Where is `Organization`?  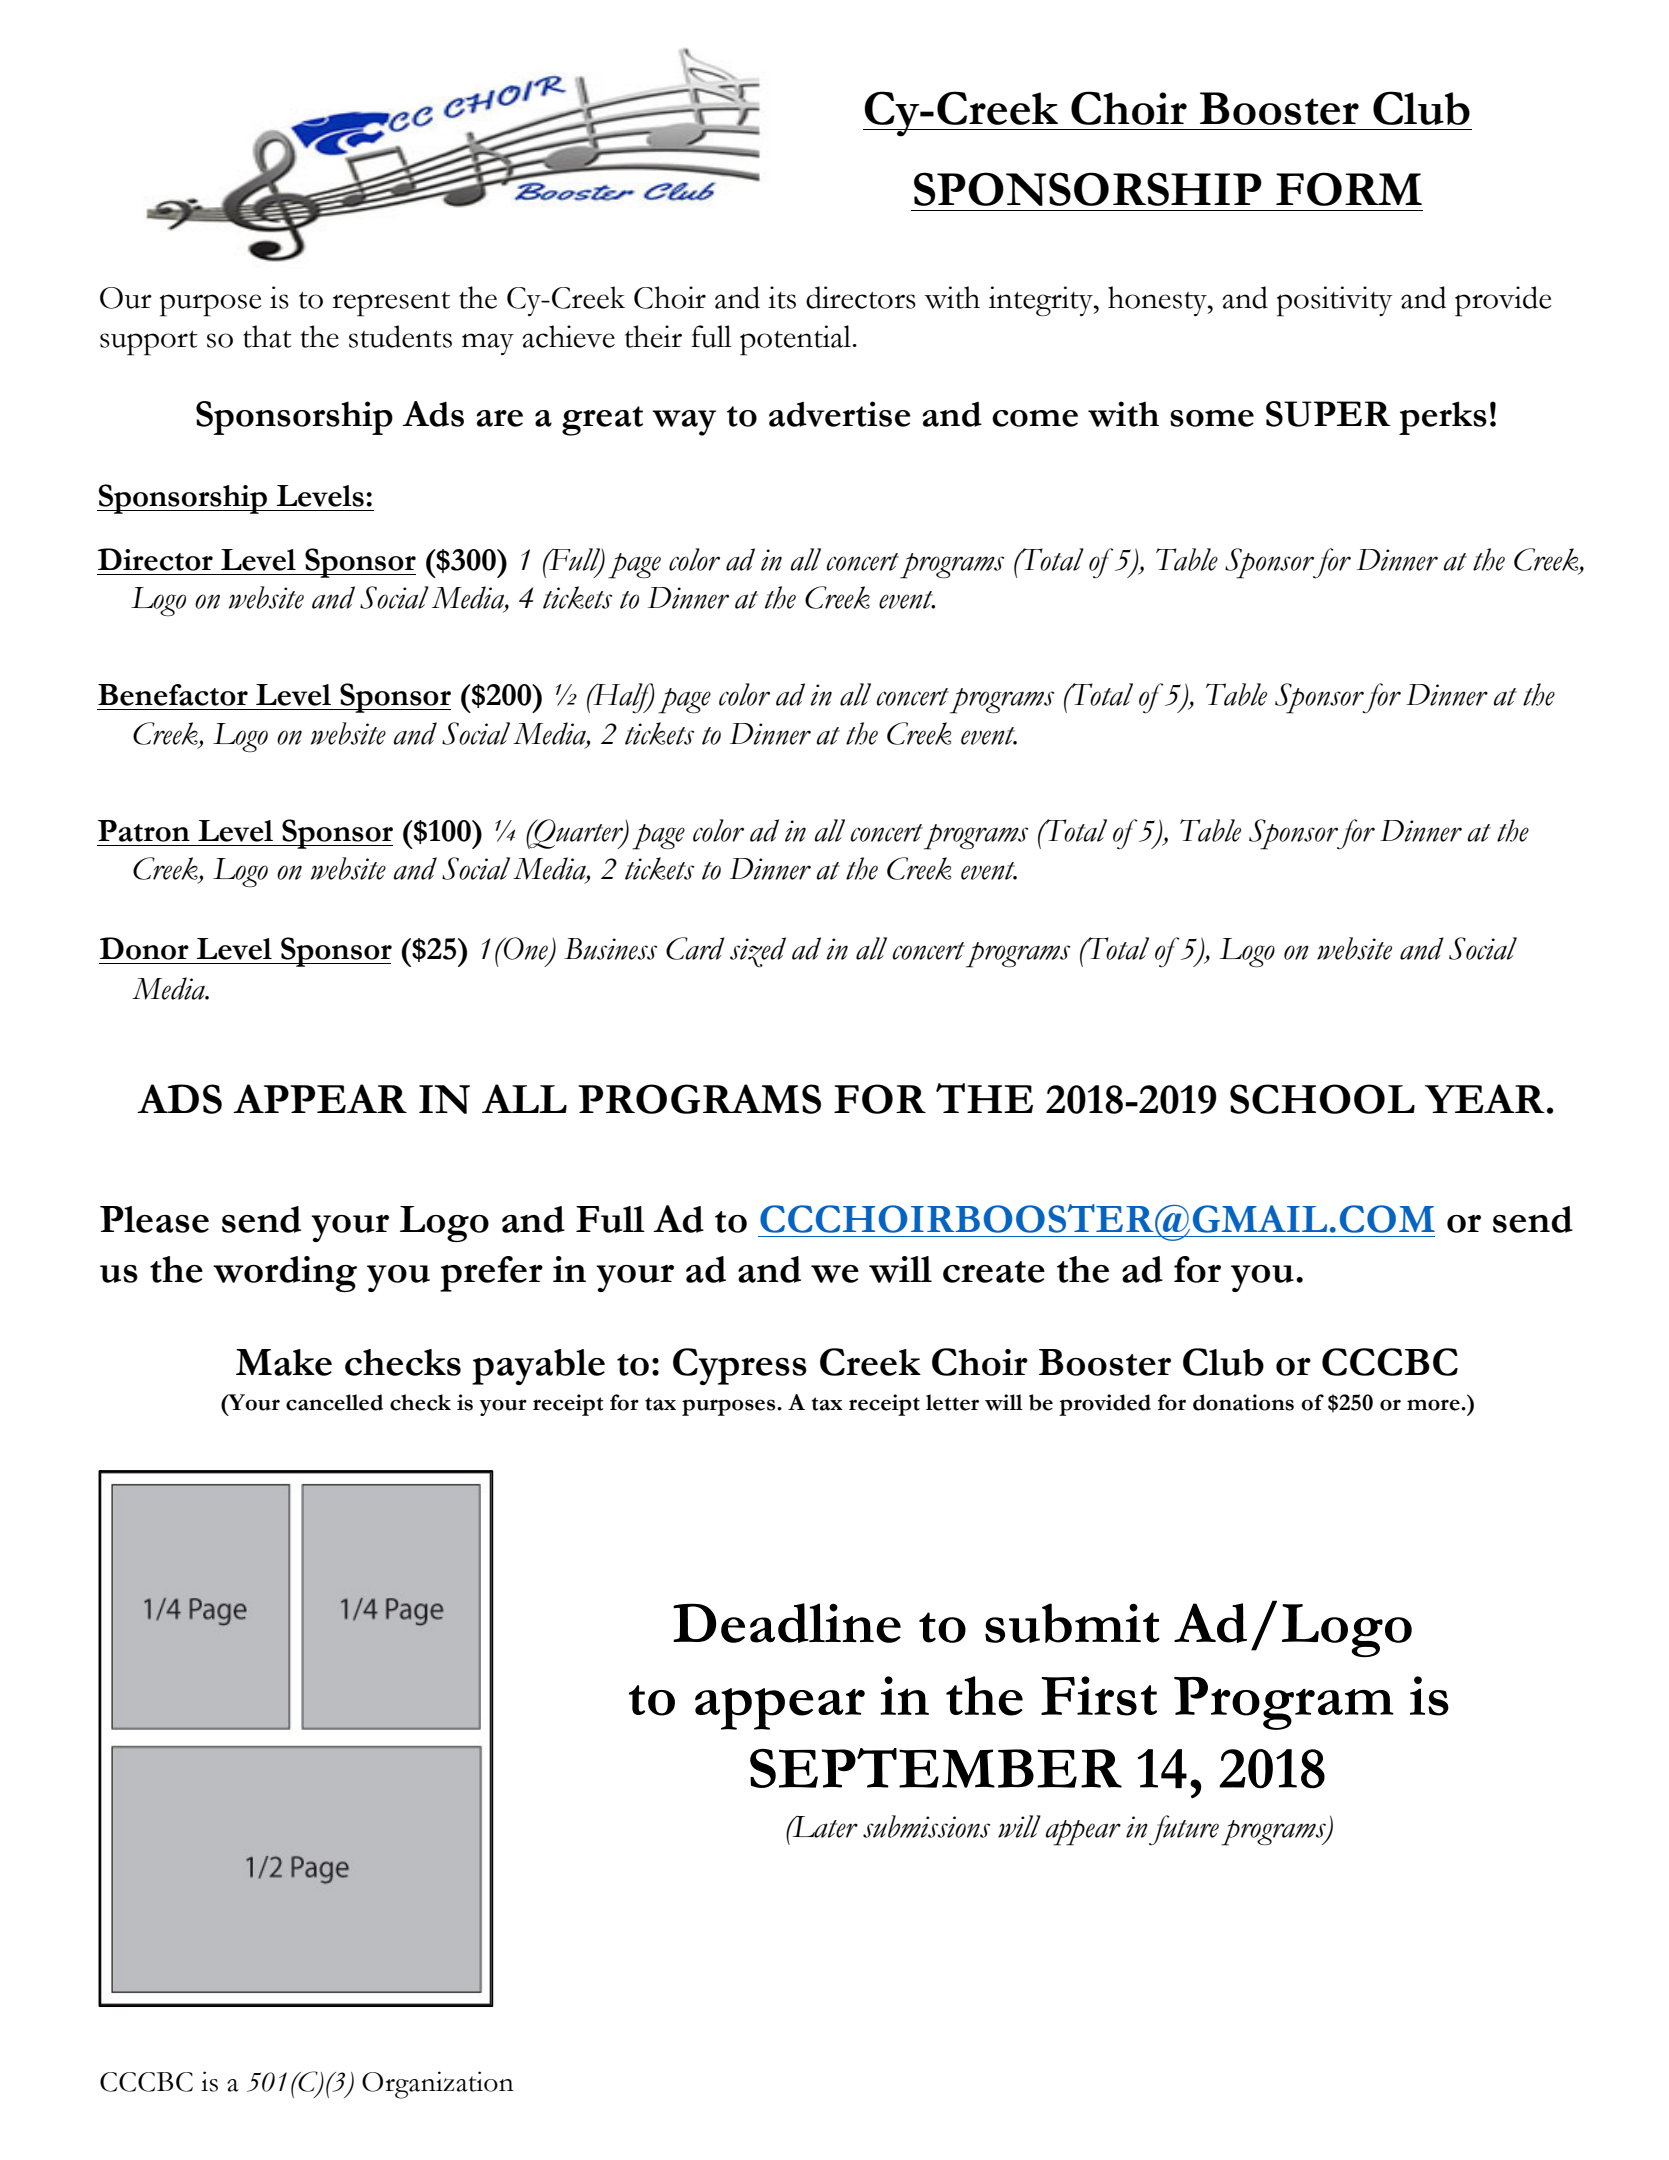
Organization is located at coordinates (438, 2085).
